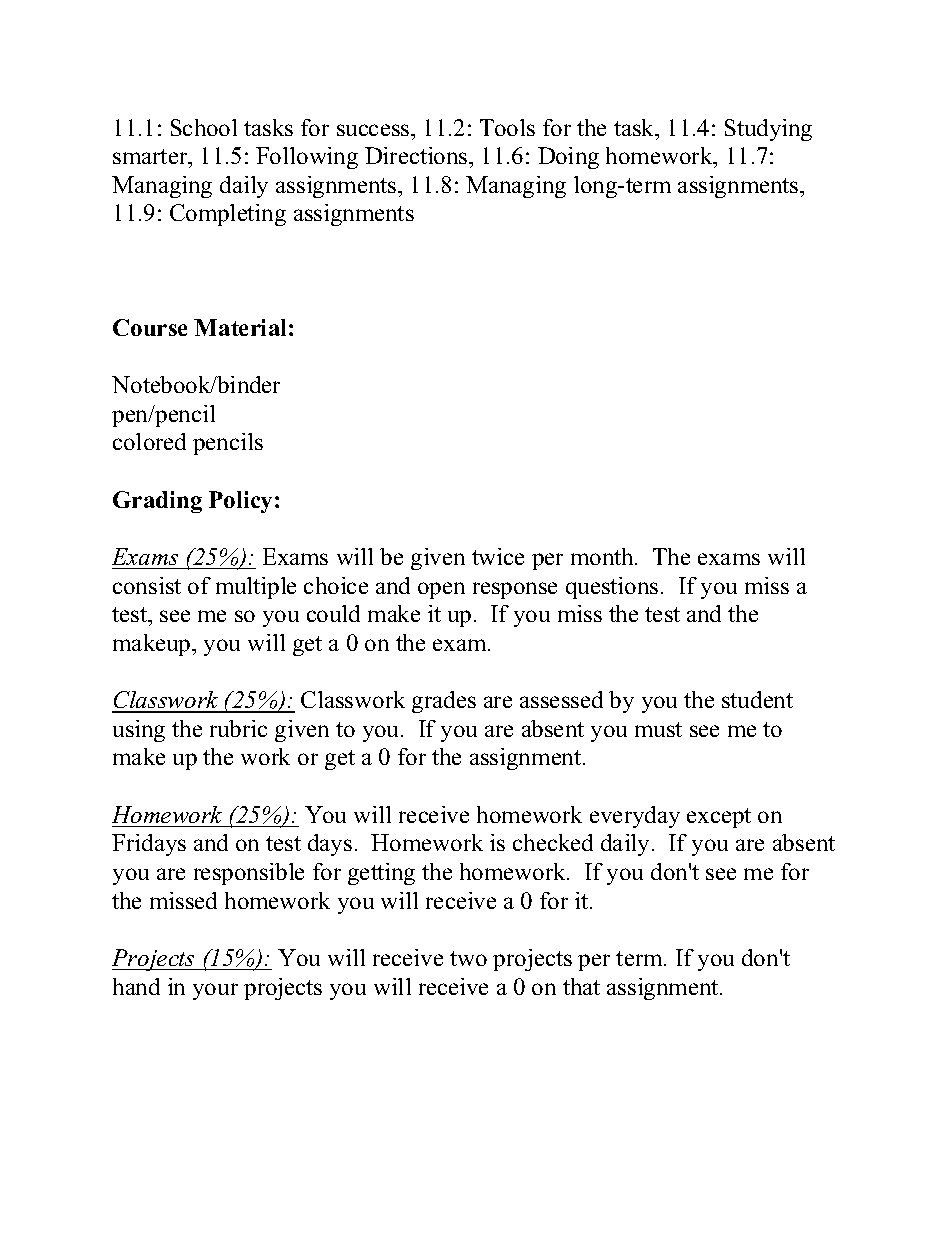  What do you see at coordinates (215, 991) in the image?
I see `your` at bounding box center [215, 991].
